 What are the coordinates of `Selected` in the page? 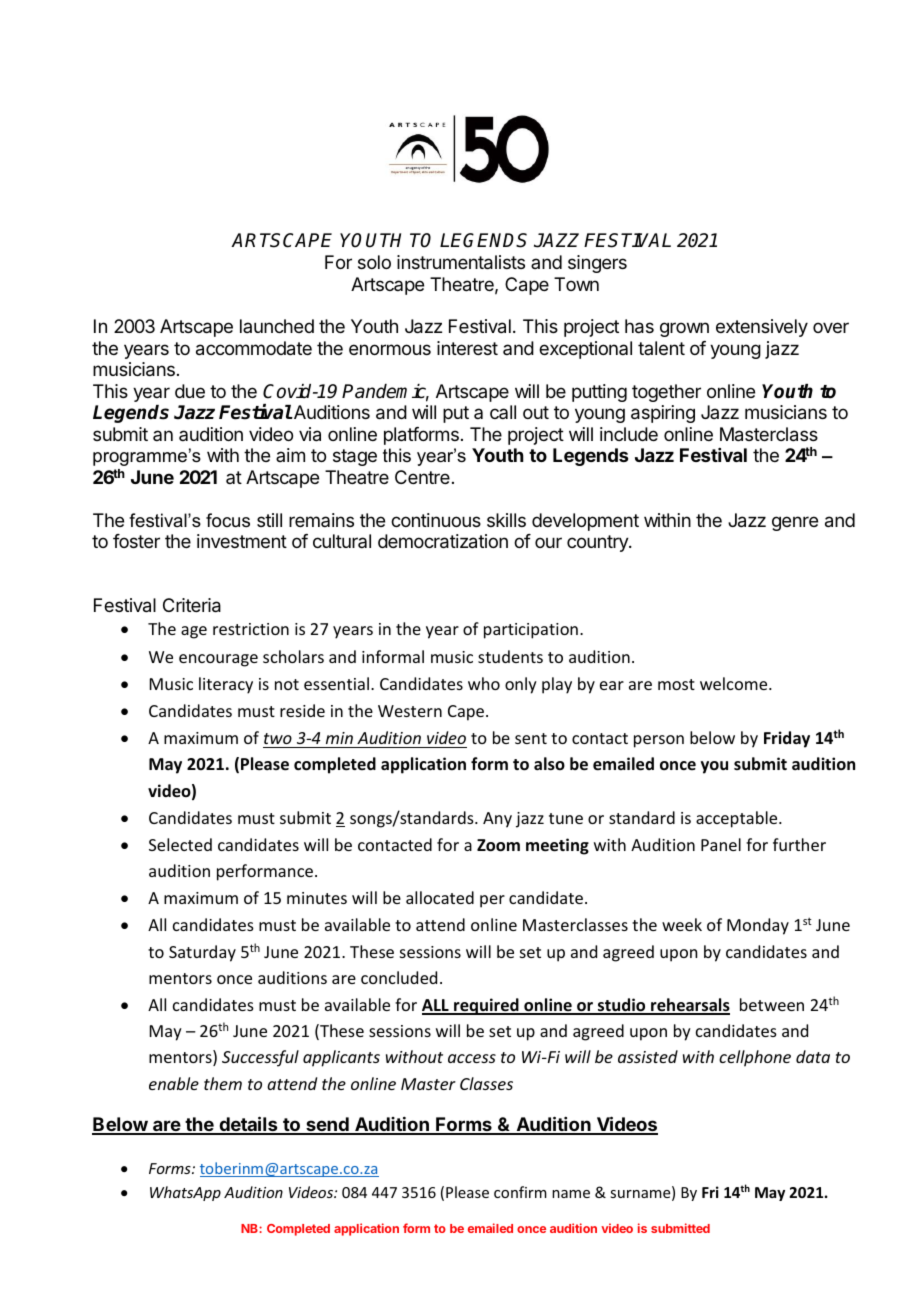 It's located at (180, 844).
